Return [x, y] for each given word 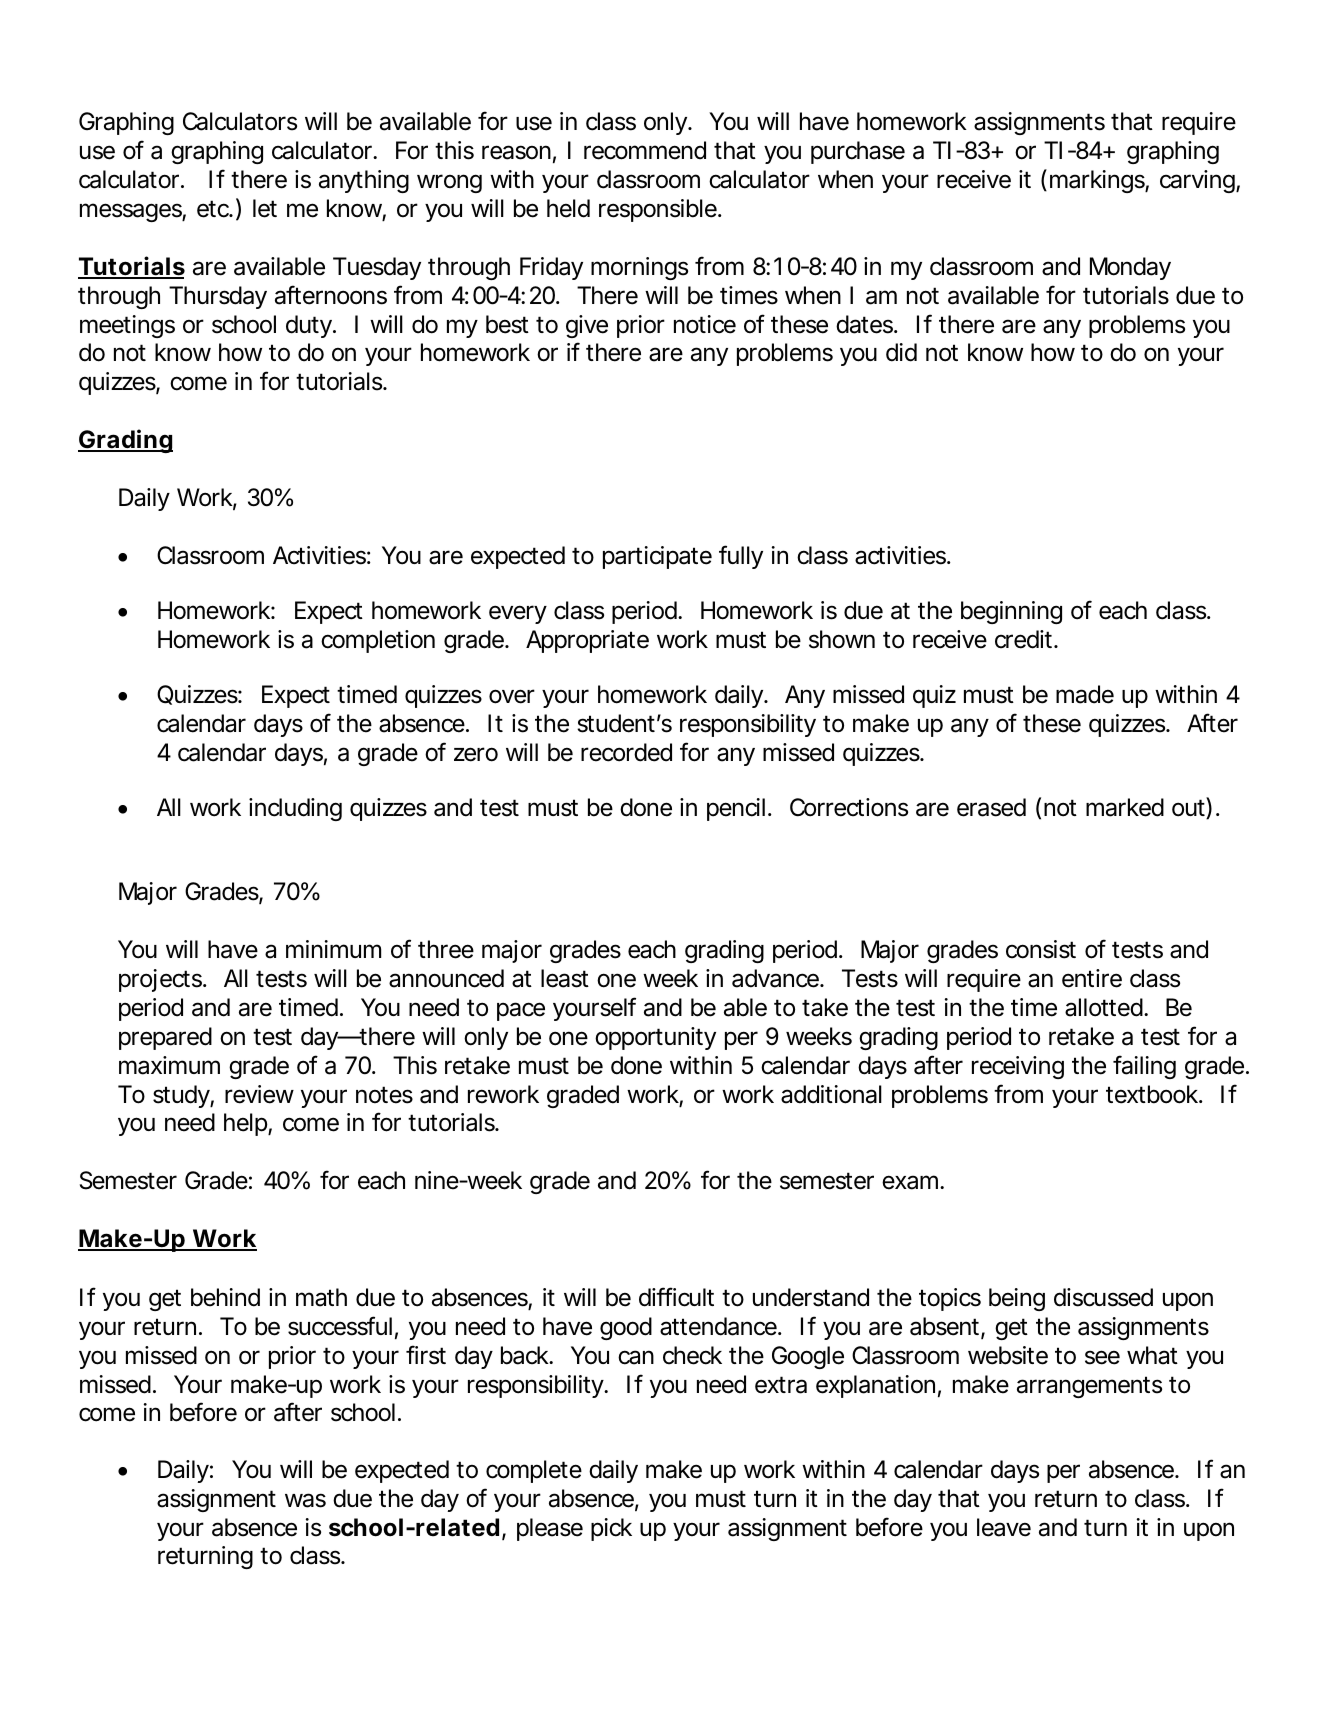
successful [340, 1326]
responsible [658, 210]
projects [160, 980]
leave [1004, 1527]
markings [1097, 181]
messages [131, 212]
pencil [736, 809]
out [1189, 808]
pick [611, 1529]
